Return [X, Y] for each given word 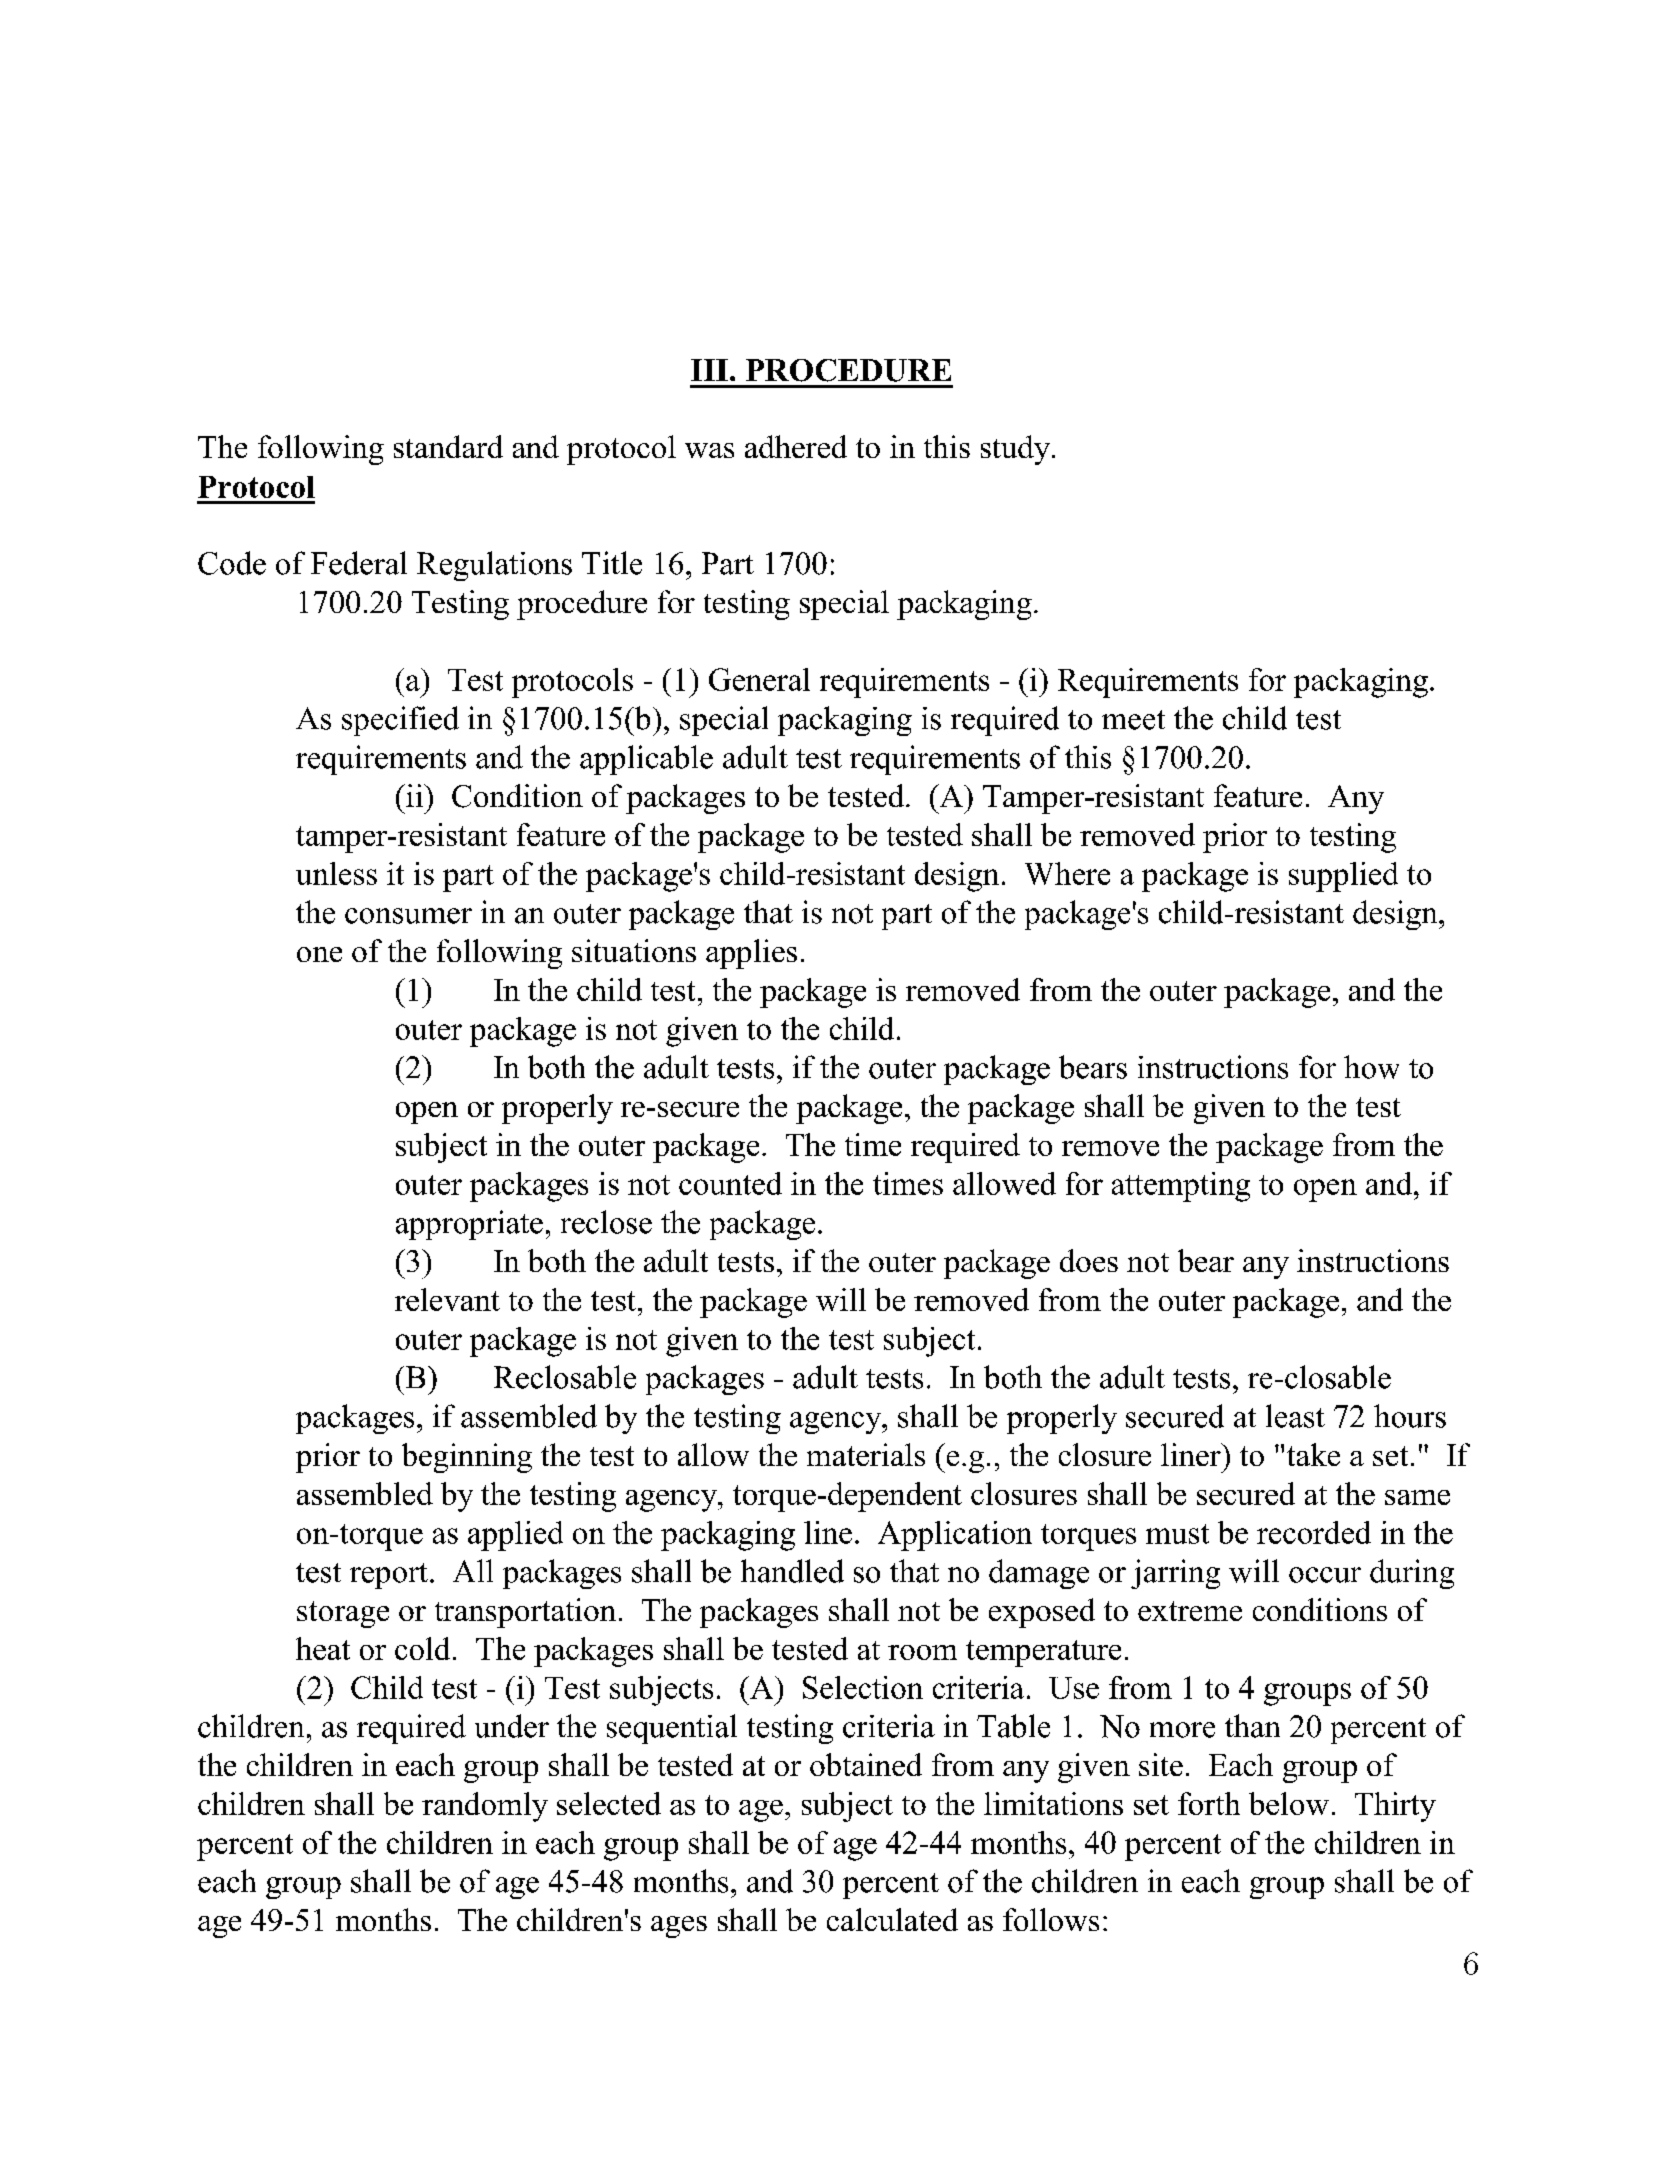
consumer [408, 916]
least [1295, 1416]
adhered [796, 446]
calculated [892, 1919]
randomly [485, 1807]
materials [866, 1454]
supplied [1343, 877]
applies [751, 954]
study [1015, 450]
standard [448, 446]
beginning [467, 1458]
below [1289, 1803]
